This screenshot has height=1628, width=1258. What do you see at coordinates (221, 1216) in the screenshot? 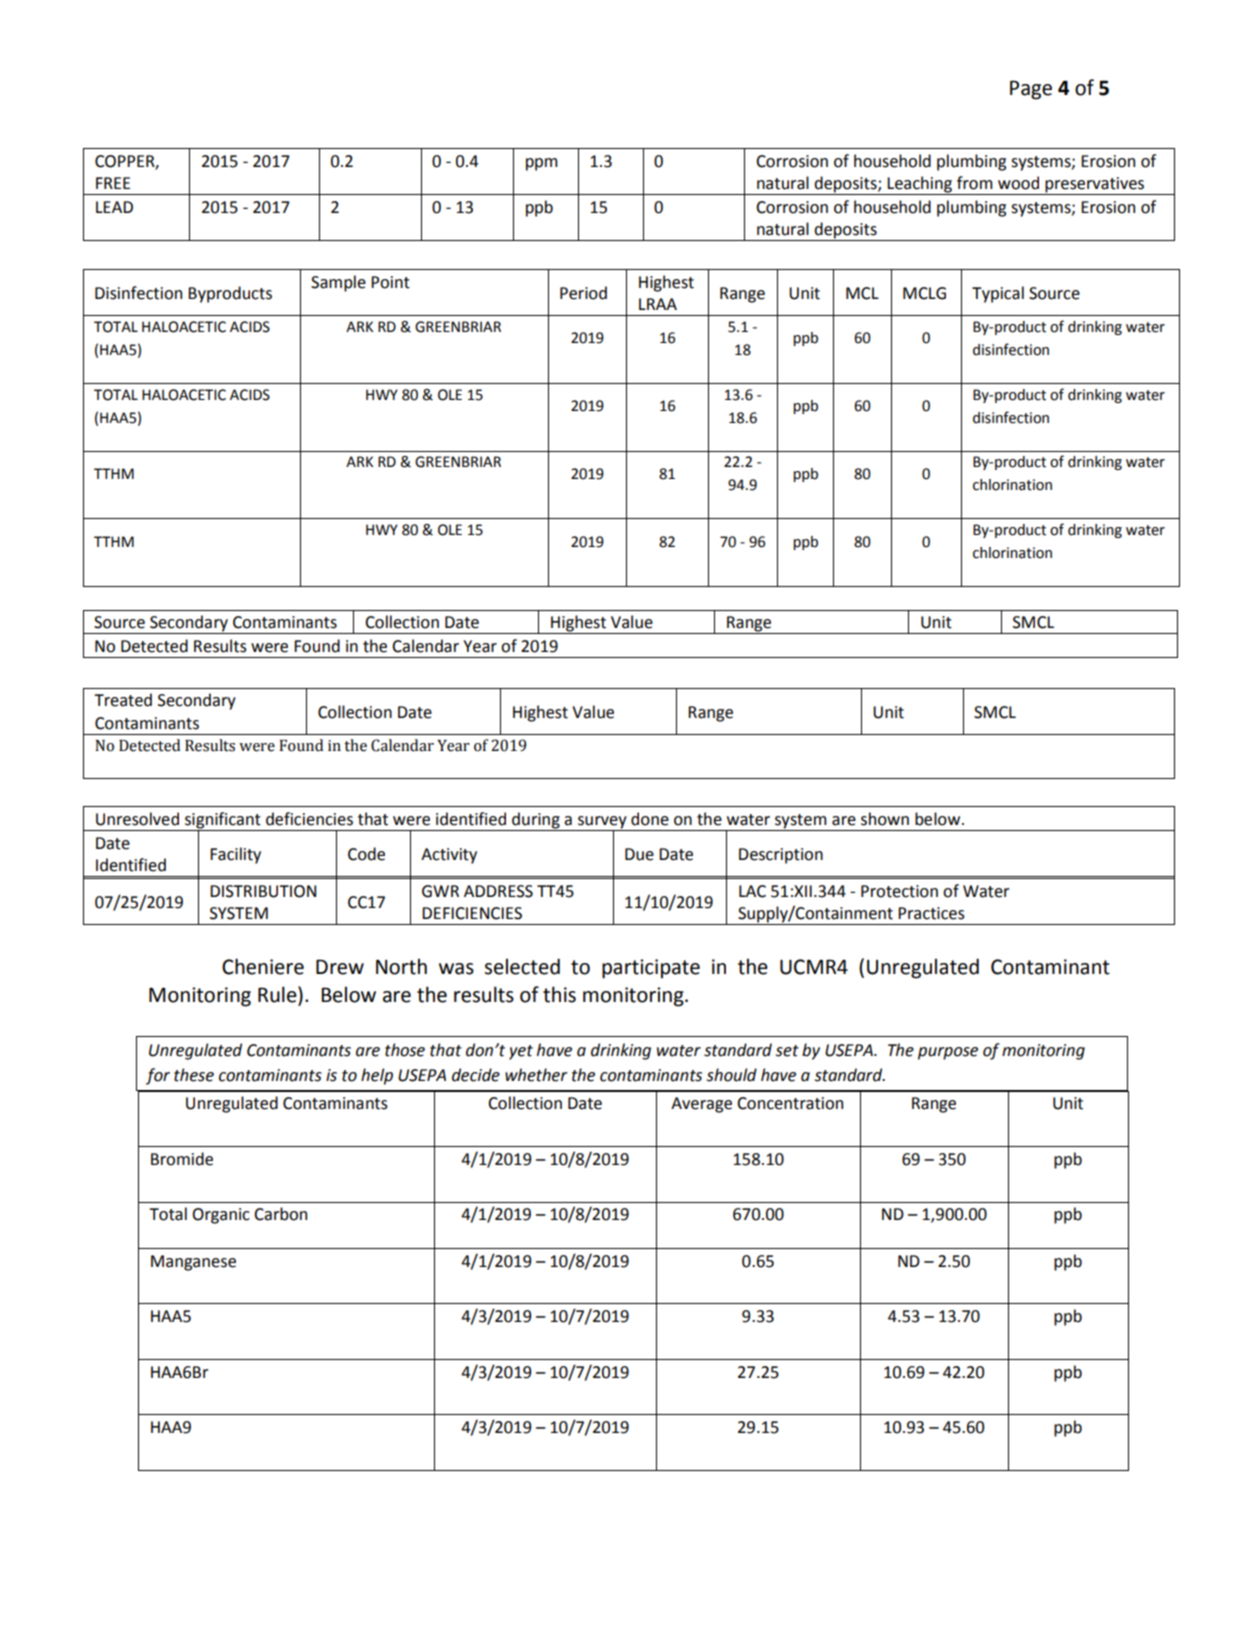
I see `Organic` at bounding box center [221, 1216].
